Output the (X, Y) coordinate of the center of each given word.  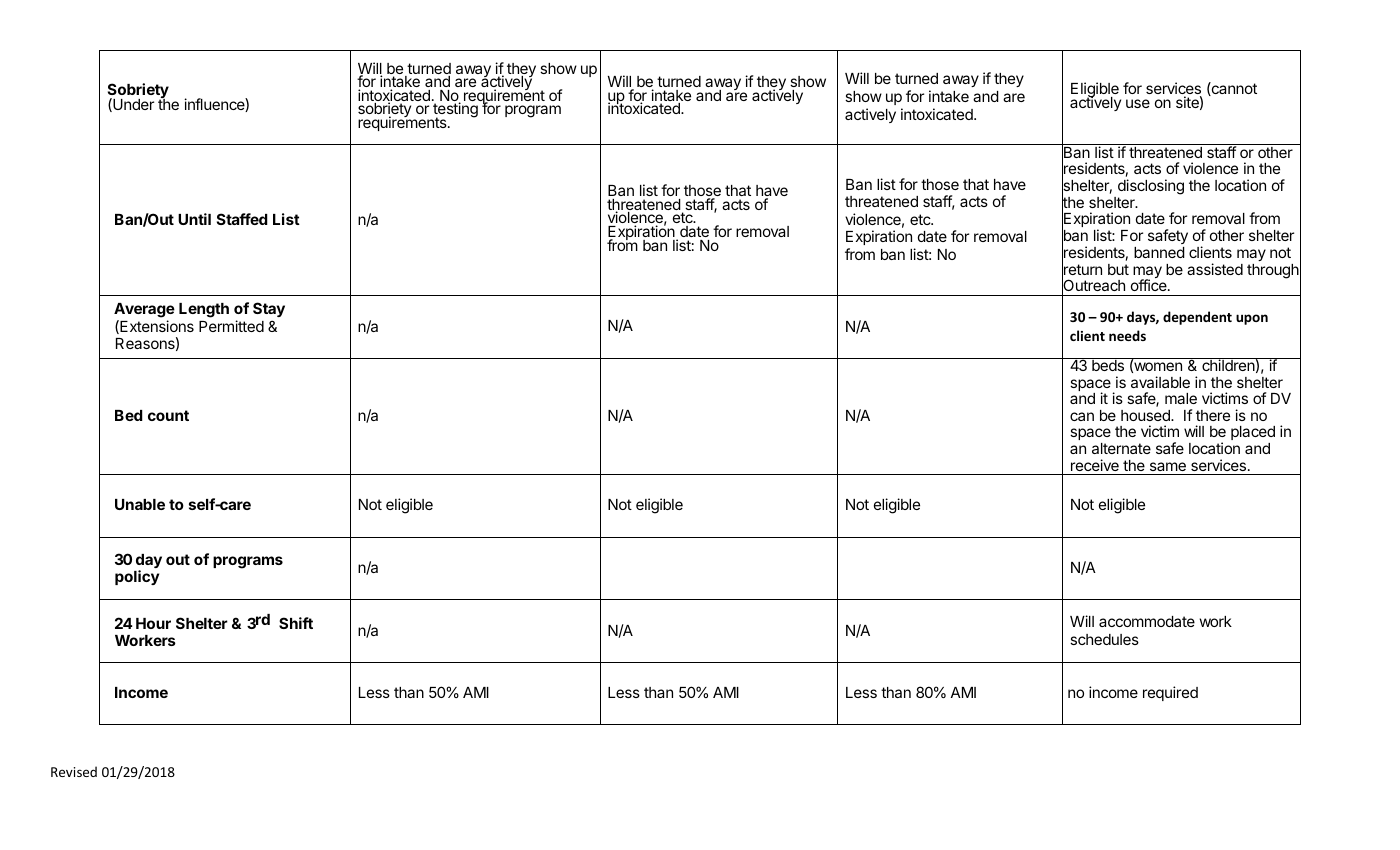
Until (194, 219)
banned (1159, 252)
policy (137, 577)
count (168, 415)
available (1160, 382)
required (1170, 693)
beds (1108, 364)
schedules (1104, 639)
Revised (74, 771)
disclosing (1151, 187)
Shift (296, 623)
